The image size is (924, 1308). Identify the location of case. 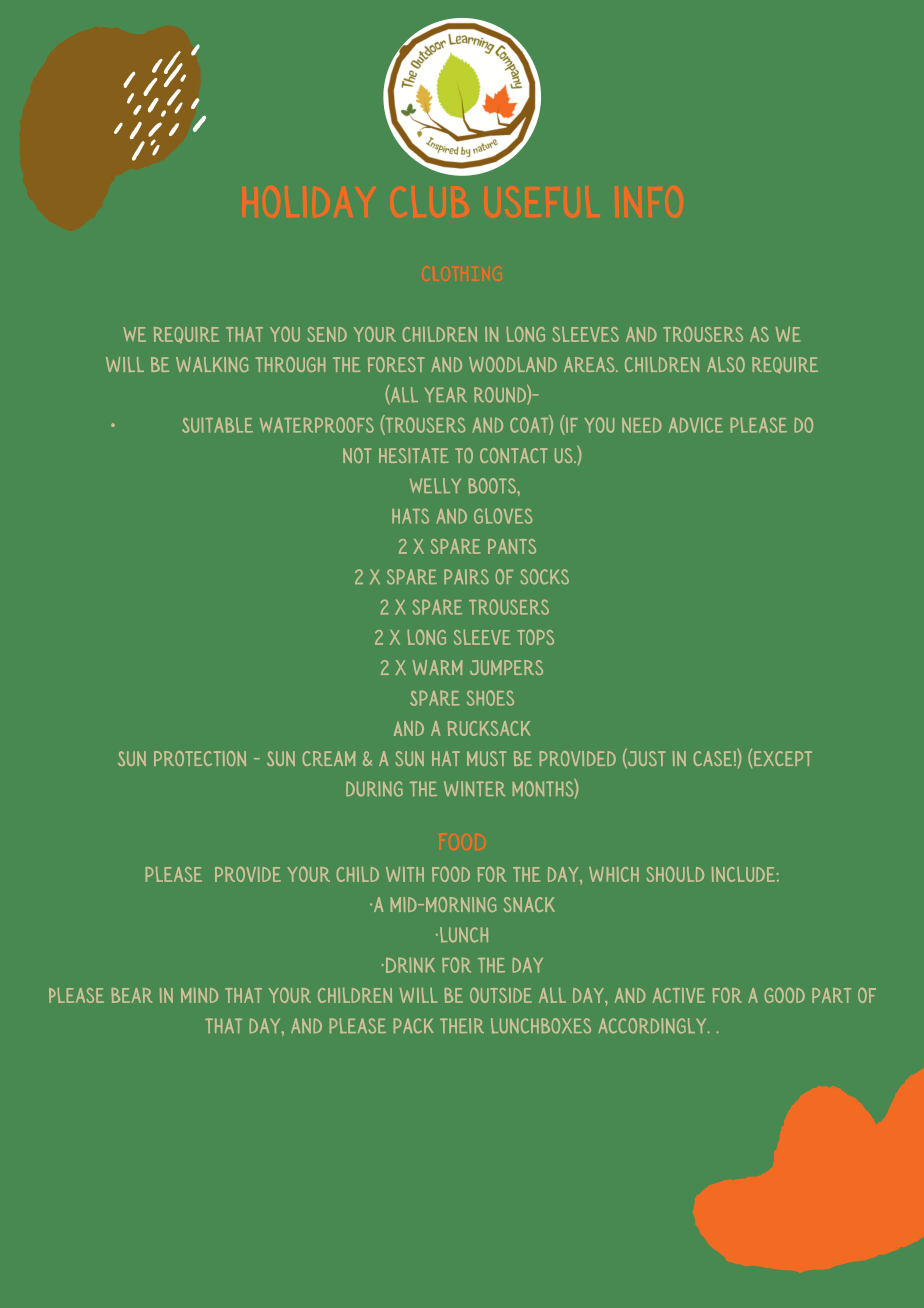
(713, 758).
